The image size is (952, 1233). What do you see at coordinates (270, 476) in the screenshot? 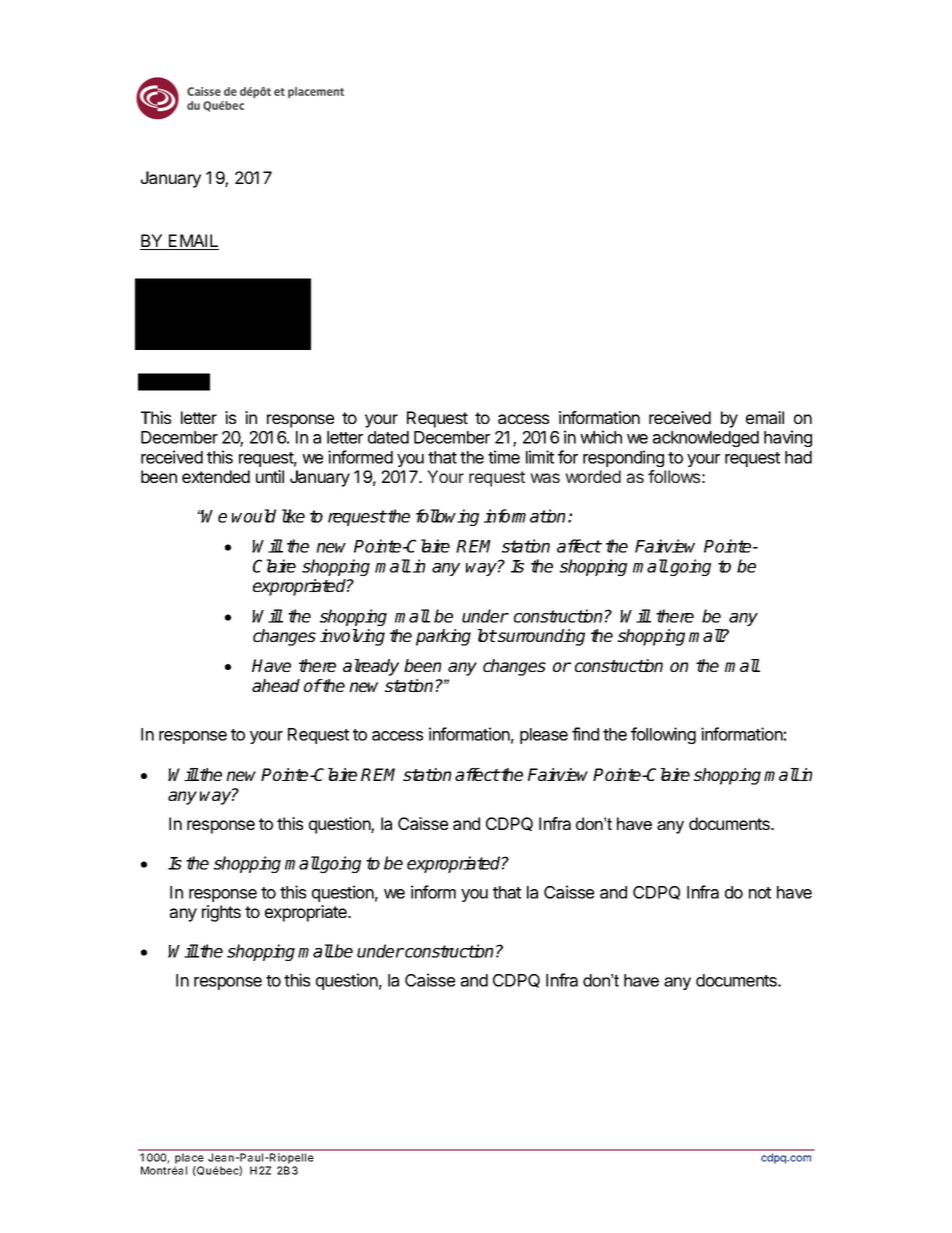
I see `until` at bounding box center [270, 476].
